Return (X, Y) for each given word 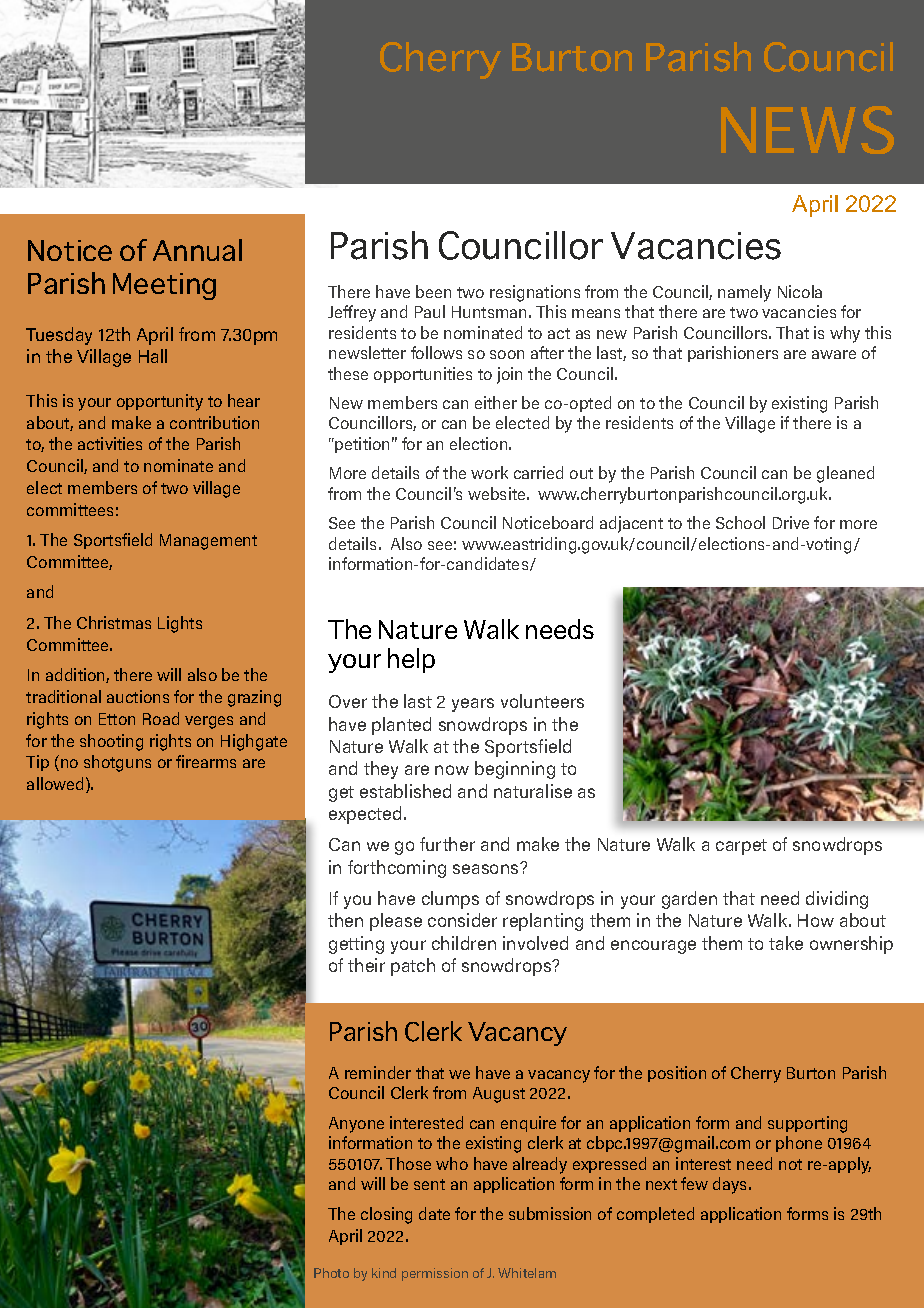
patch (413, 967)
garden (689, 900)
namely (744, 293)
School (740, 522)
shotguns (117, 763)
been (433, 291)
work (489, 472)
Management (208, 542)
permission (435, 1274)
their (366, 965)
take (786, 943)
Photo (331, 1273)
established (405, 791)
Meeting (164, 286)
